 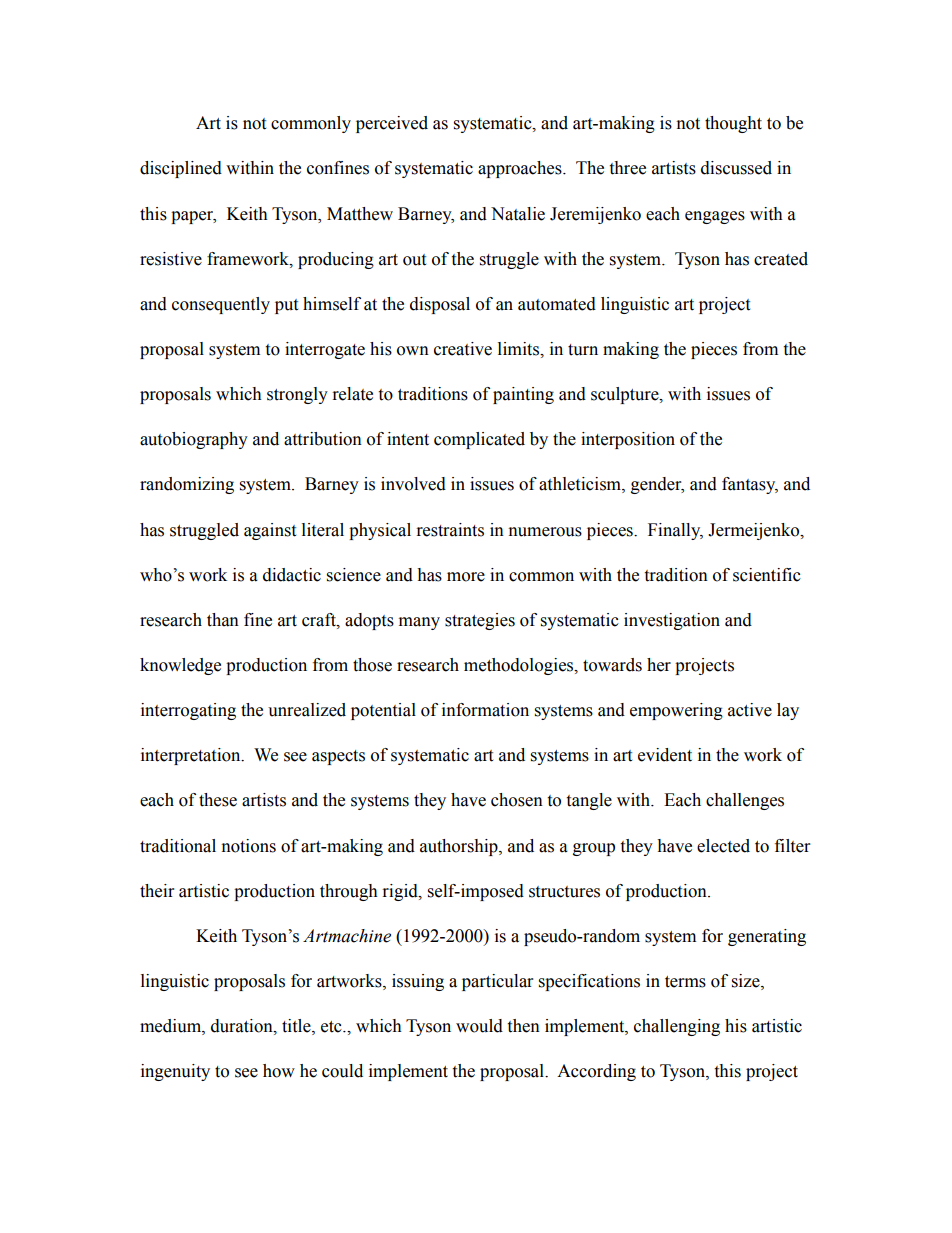 What do you see at coordinates (736, 168) in the screenshot?
I see `discussed` at bounding box center [736, 168].
